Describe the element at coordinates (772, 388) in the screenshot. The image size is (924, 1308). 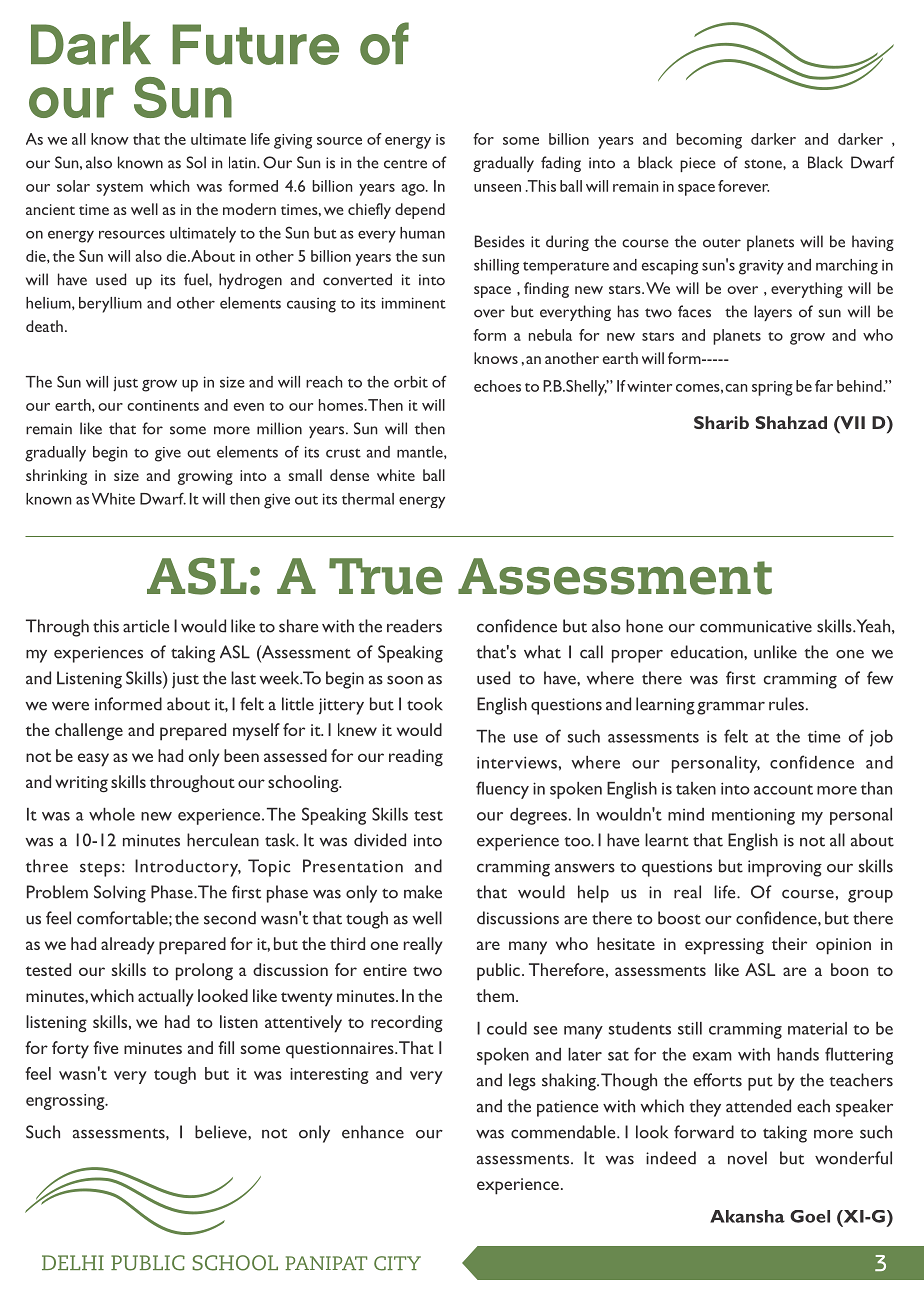
I see `spring` at that location.
